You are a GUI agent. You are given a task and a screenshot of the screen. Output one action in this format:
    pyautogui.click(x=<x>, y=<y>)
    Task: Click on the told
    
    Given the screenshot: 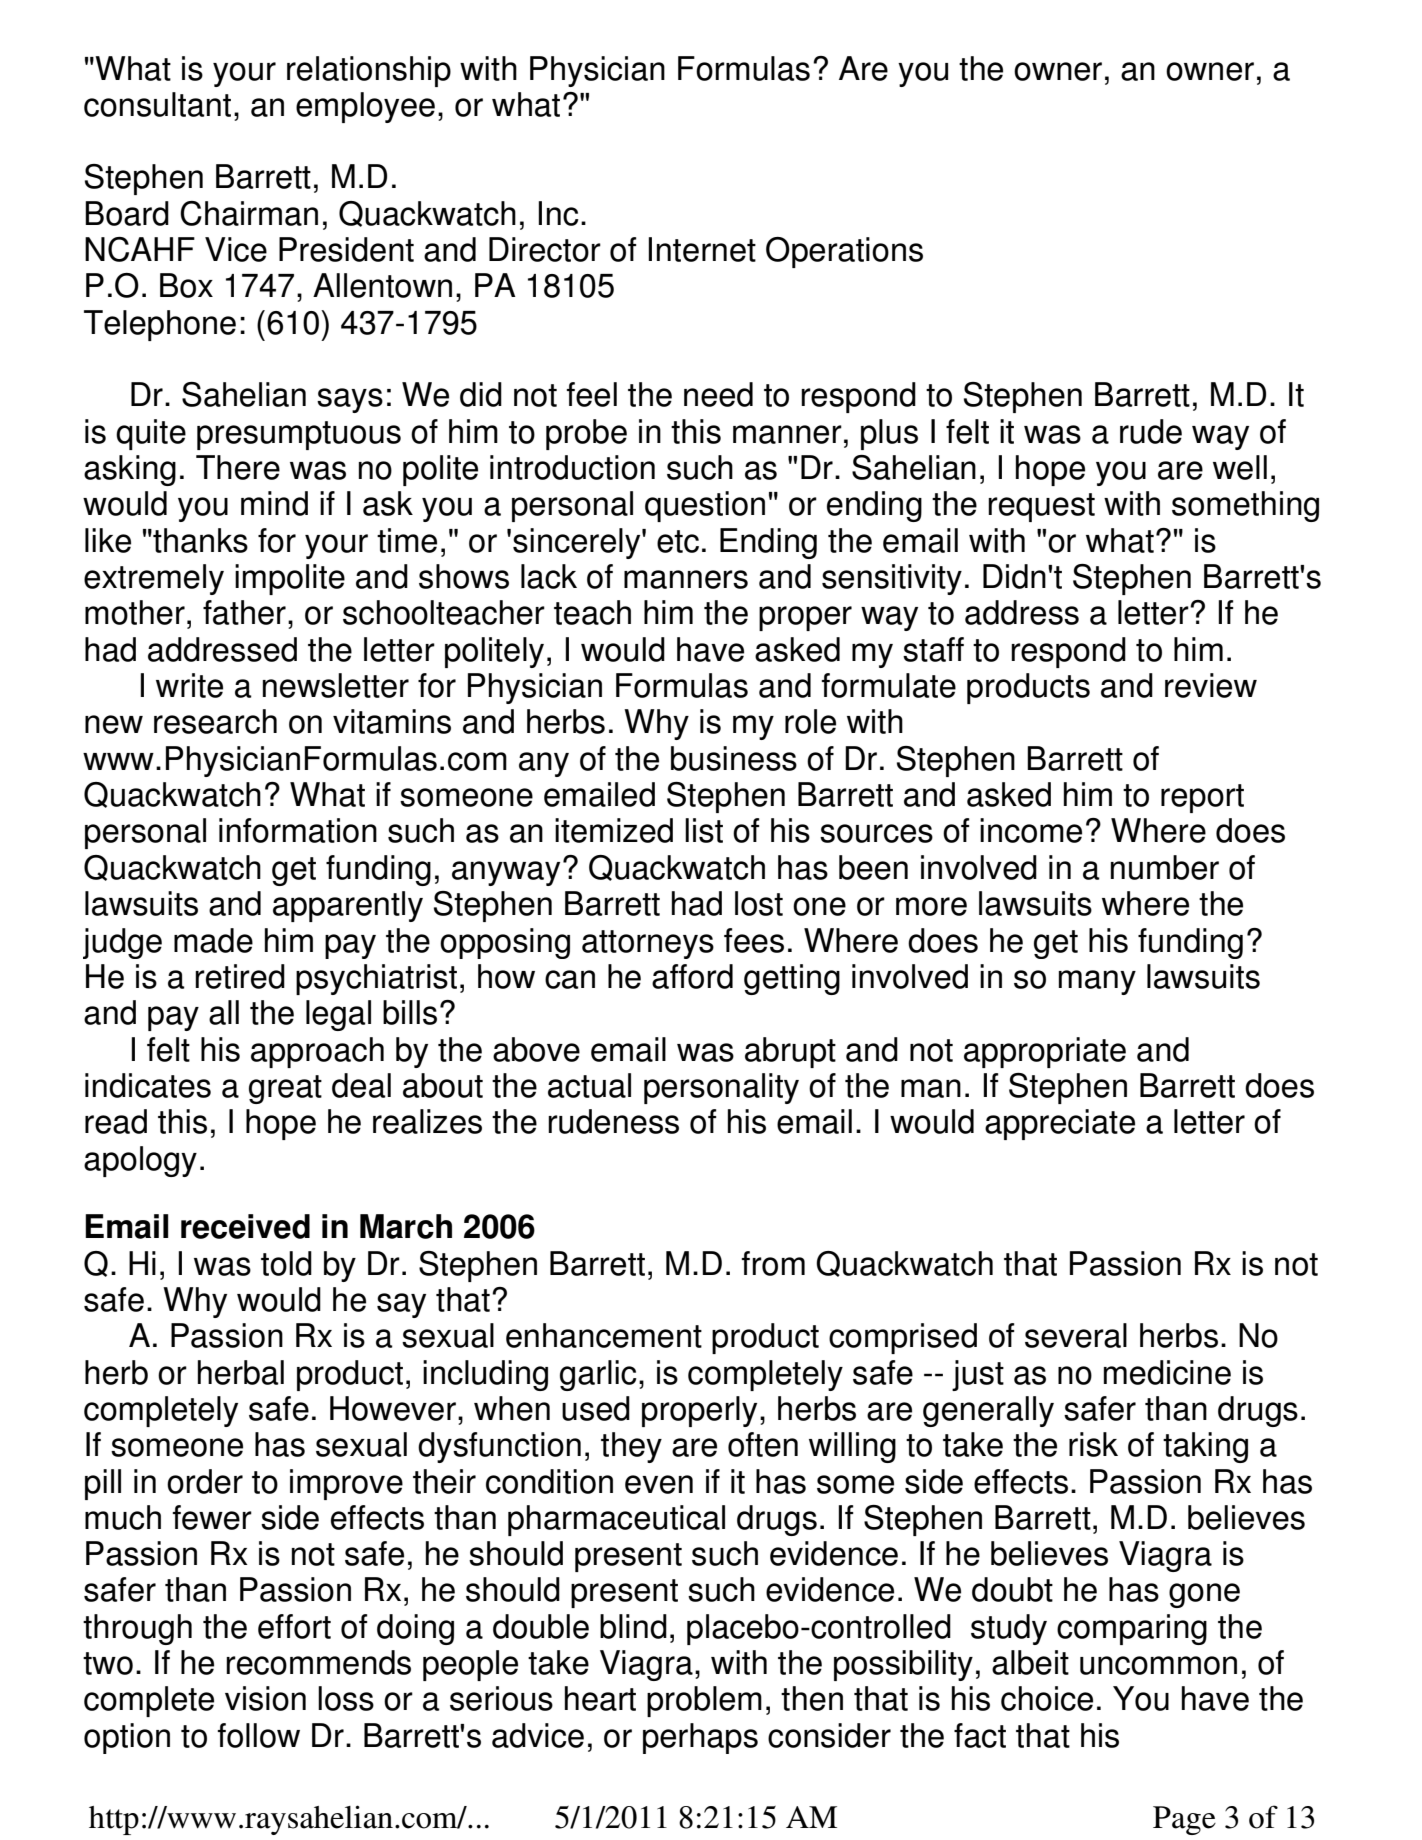 What is the action you would take?
    pyautogui.click(x=286, y=1263)
